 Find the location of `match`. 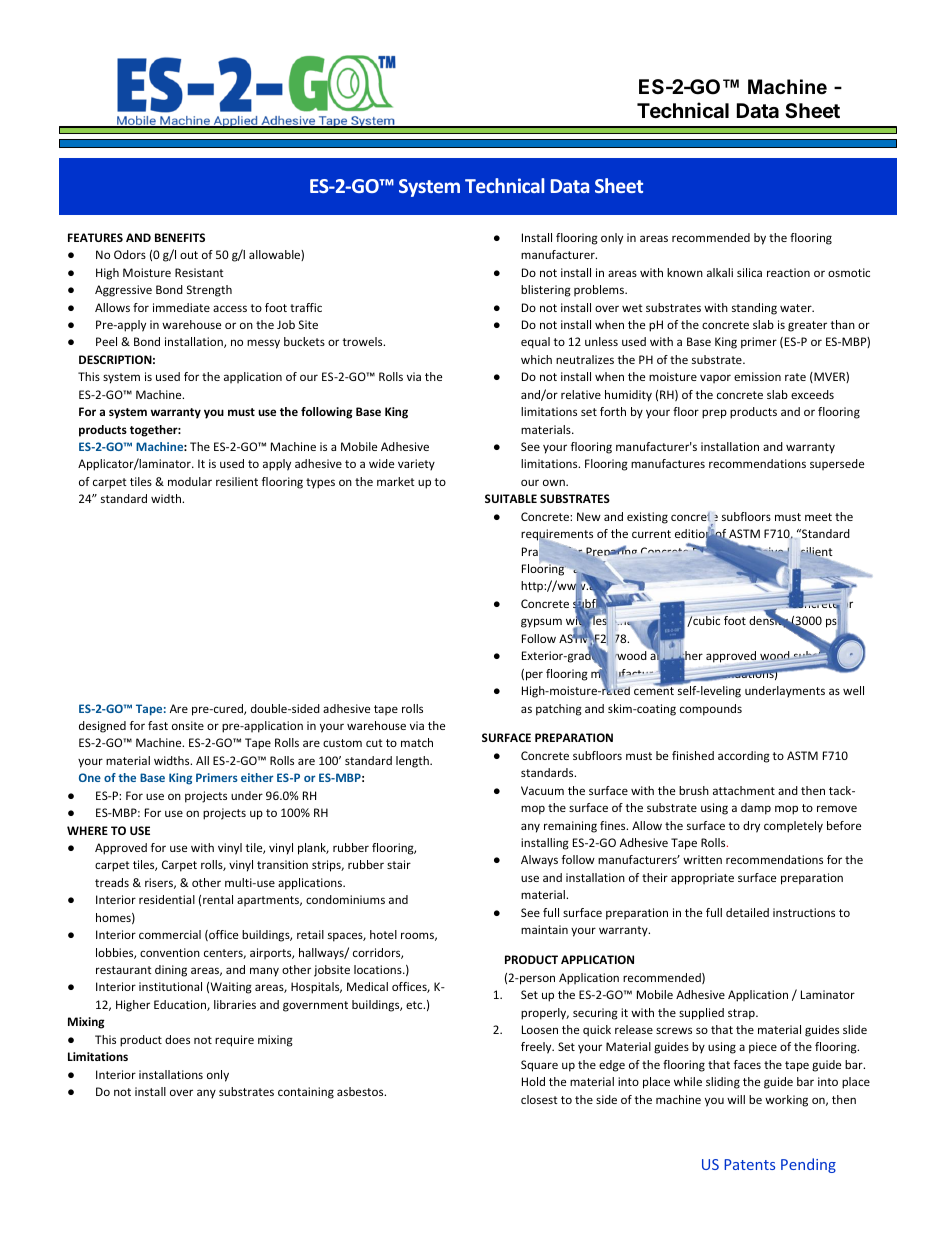

match is located at coordinates (417, 742).
